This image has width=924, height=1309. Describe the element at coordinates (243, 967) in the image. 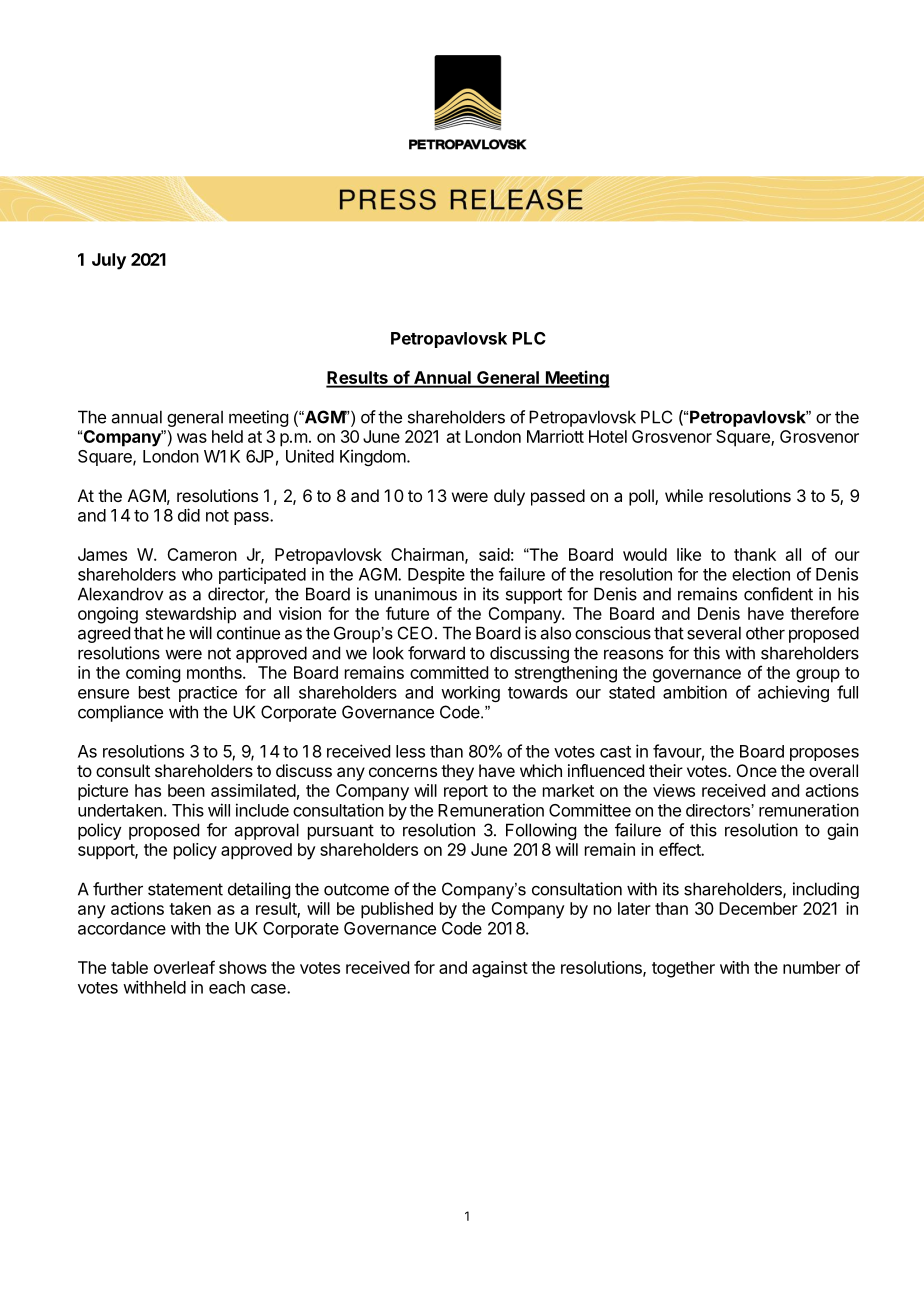

I see `shows` at that location.
